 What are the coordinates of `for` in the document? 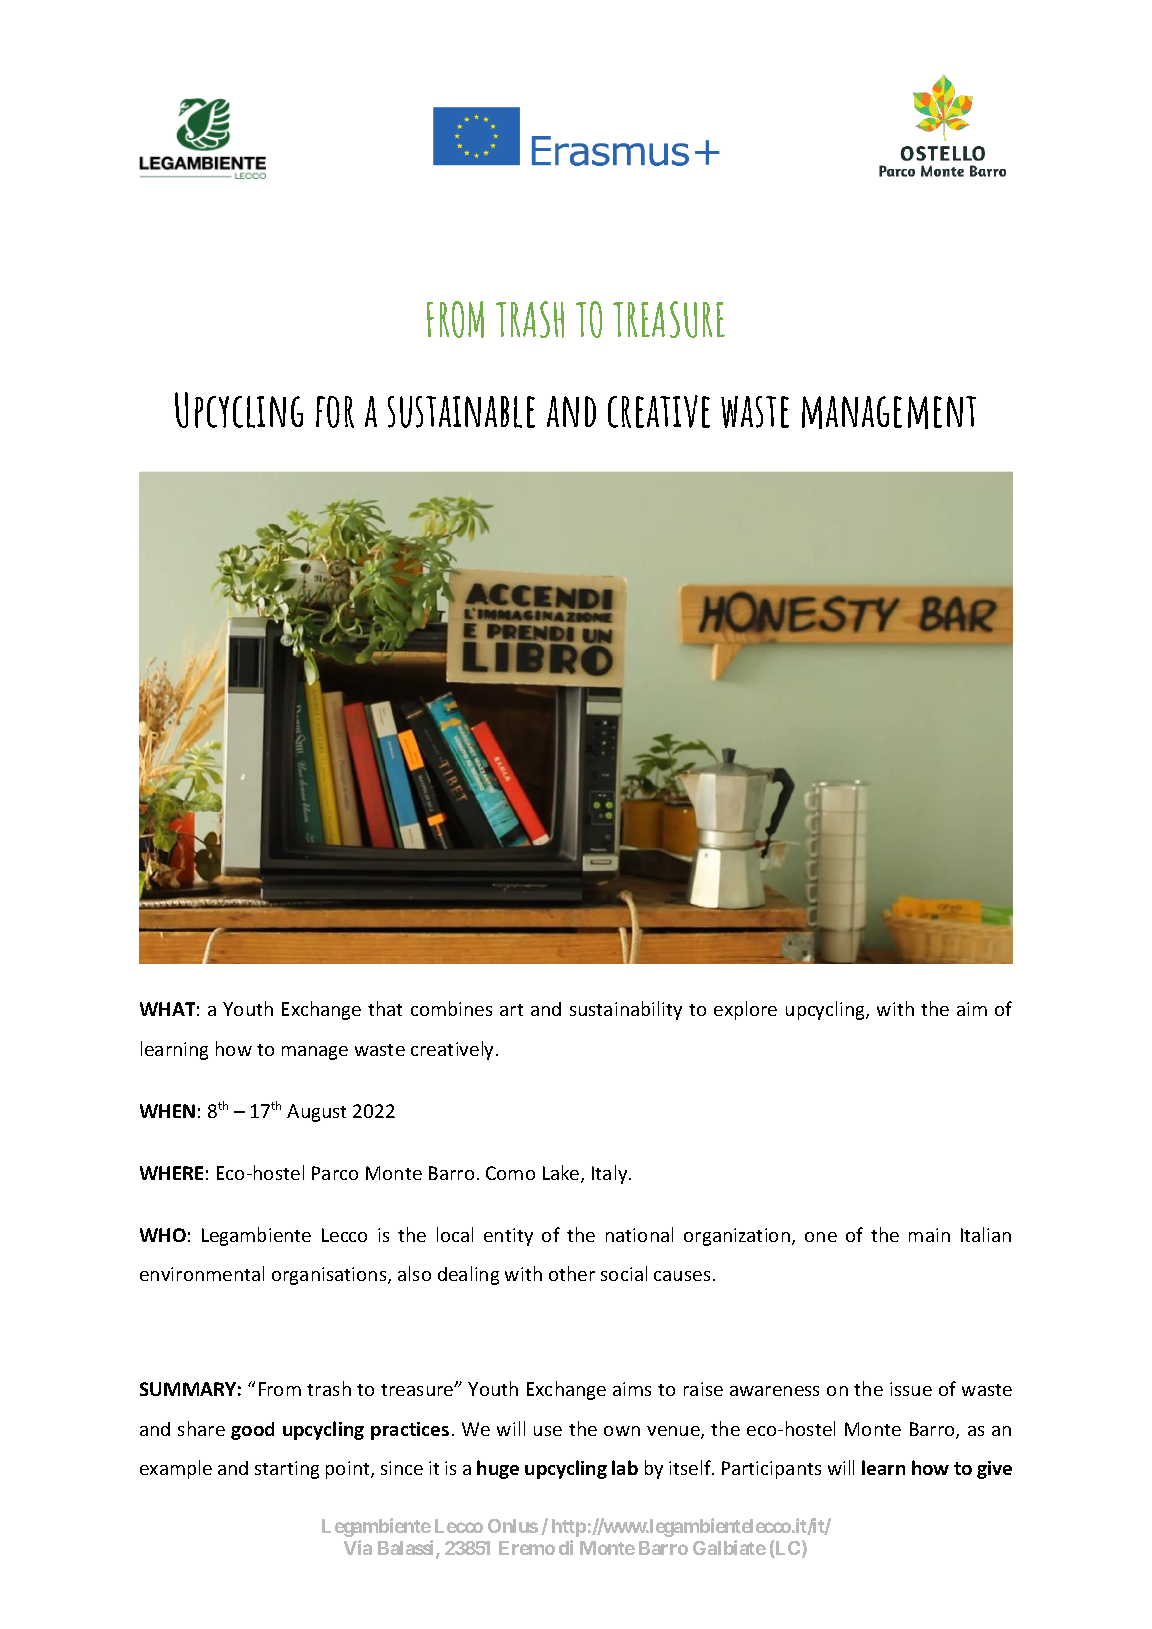 It's located at (335, 412).
